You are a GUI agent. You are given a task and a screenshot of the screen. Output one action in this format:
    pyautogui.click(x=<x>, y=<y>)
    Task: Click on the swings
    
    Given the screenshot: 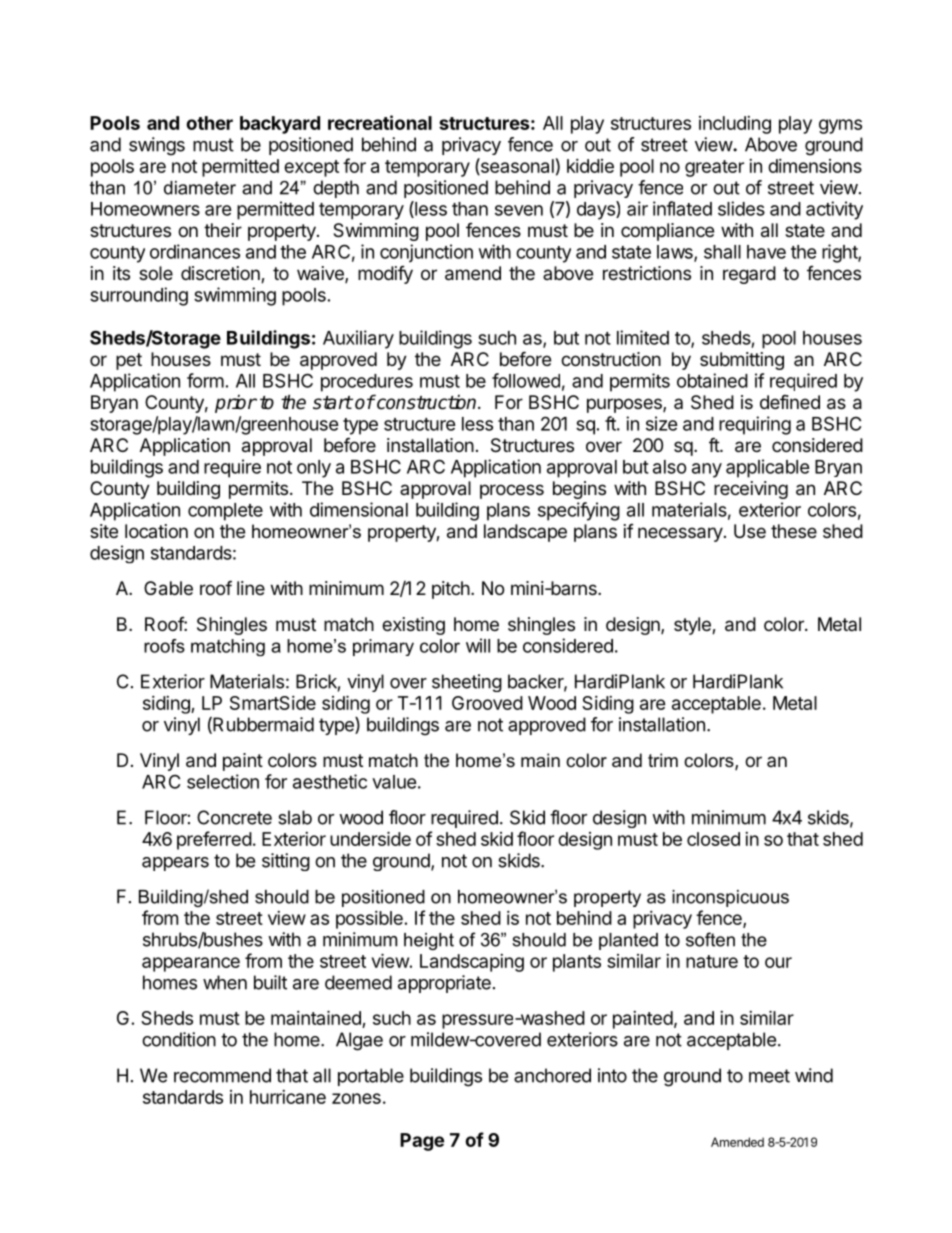 What is the action you would take?
    pyautogui.click(x=157, y=146)
